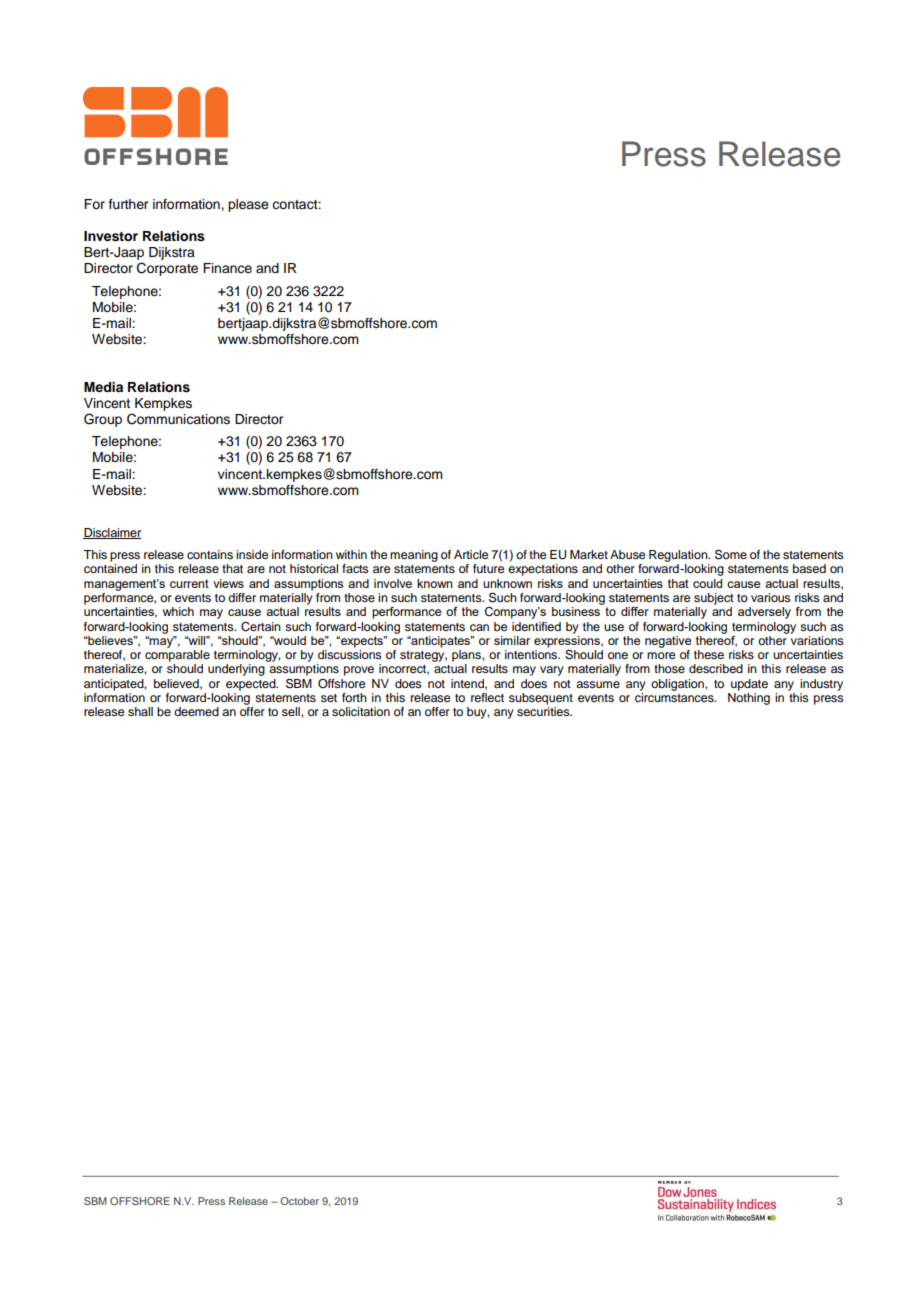 This image has height=1308, width=924. Describe the element at coordinates (299, 1201) in the image. I see `October` at that location.
